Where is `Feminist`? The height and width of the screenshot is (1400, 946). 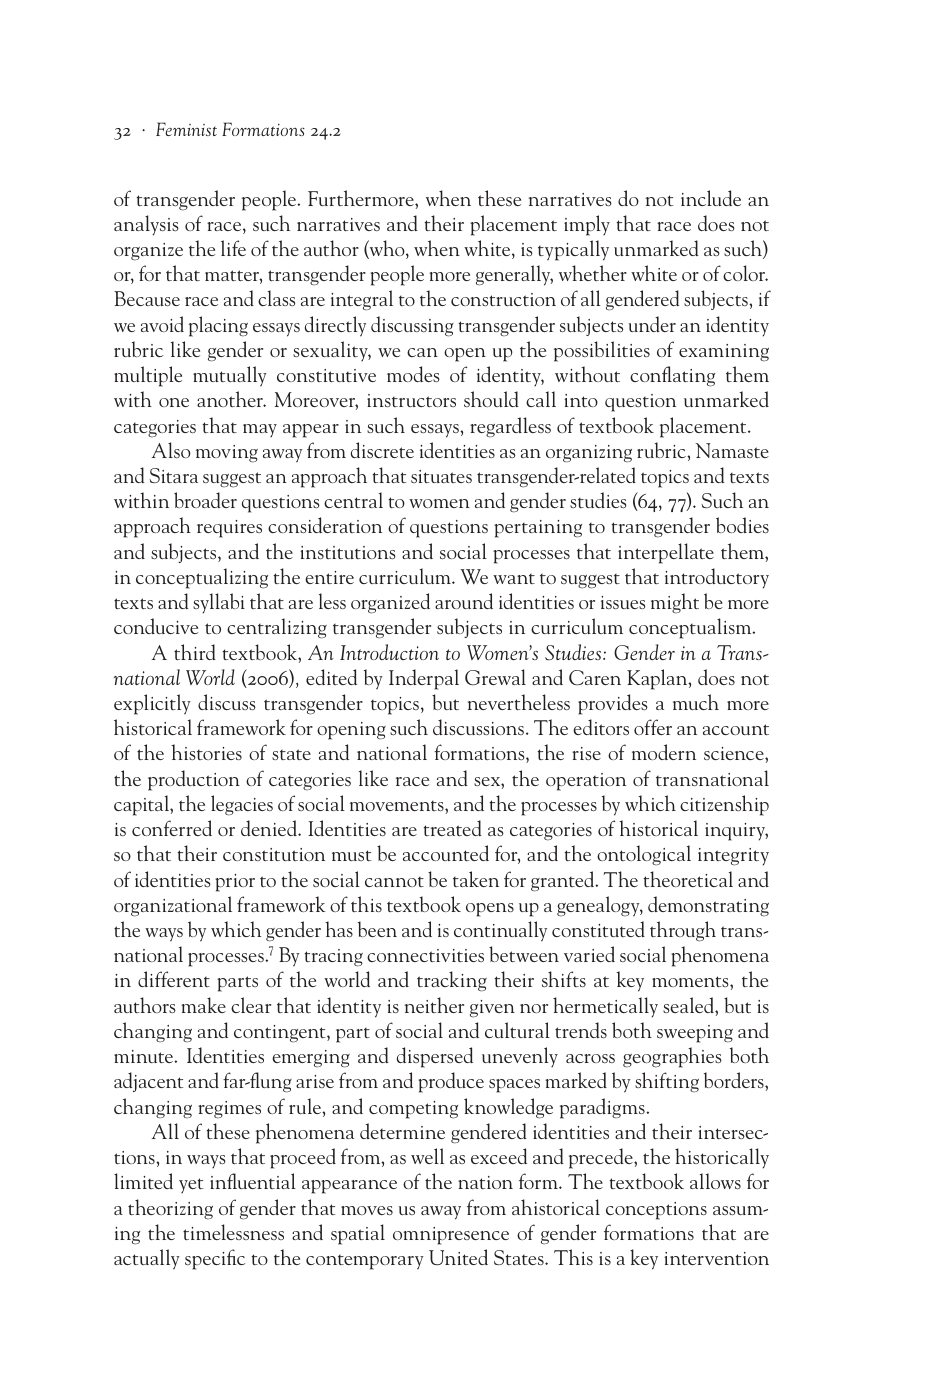
Feminist is located at coordinates (186, 129).
